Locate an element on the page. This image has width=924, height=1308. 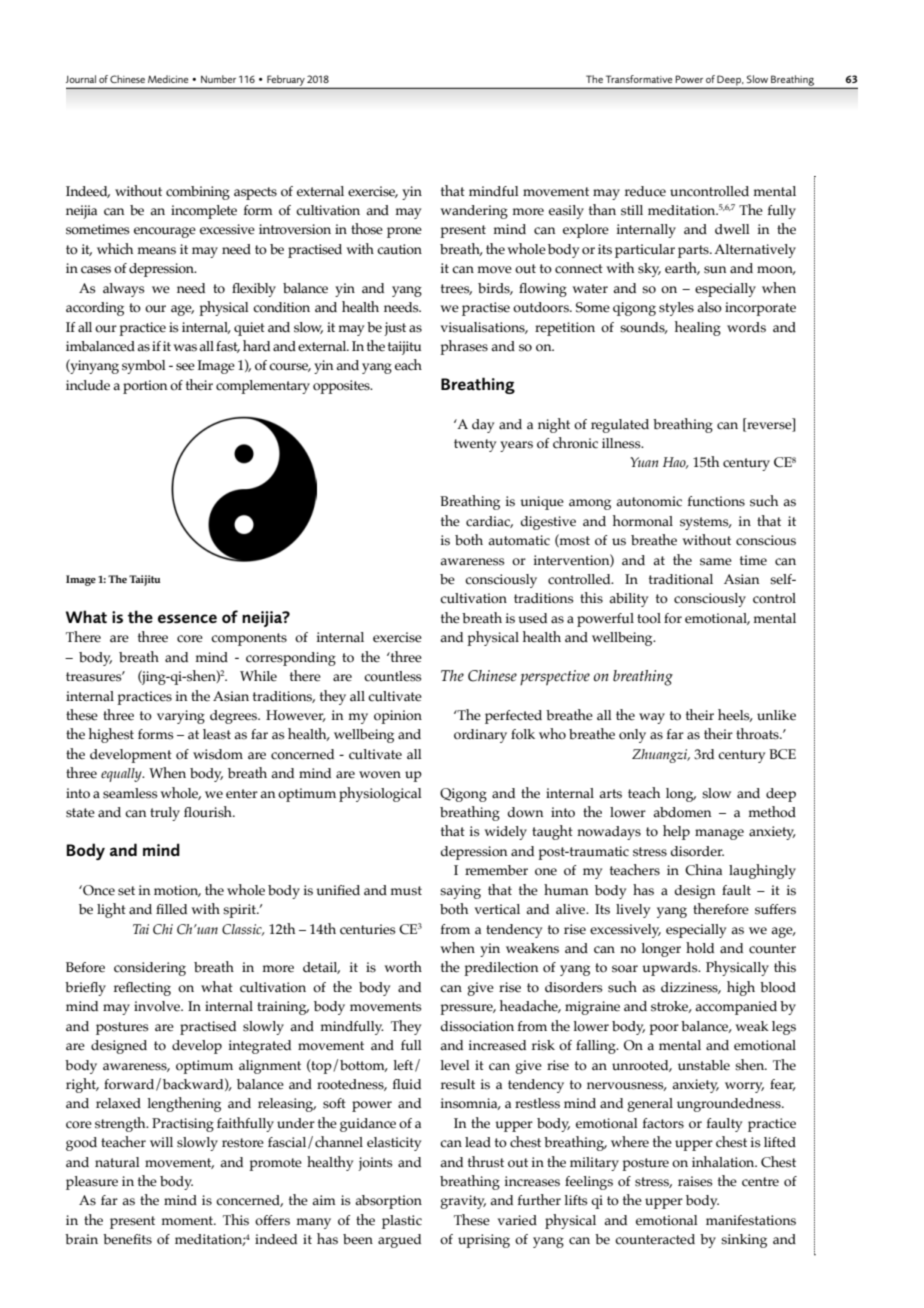
upwards is located at coordinates (671, 969).
